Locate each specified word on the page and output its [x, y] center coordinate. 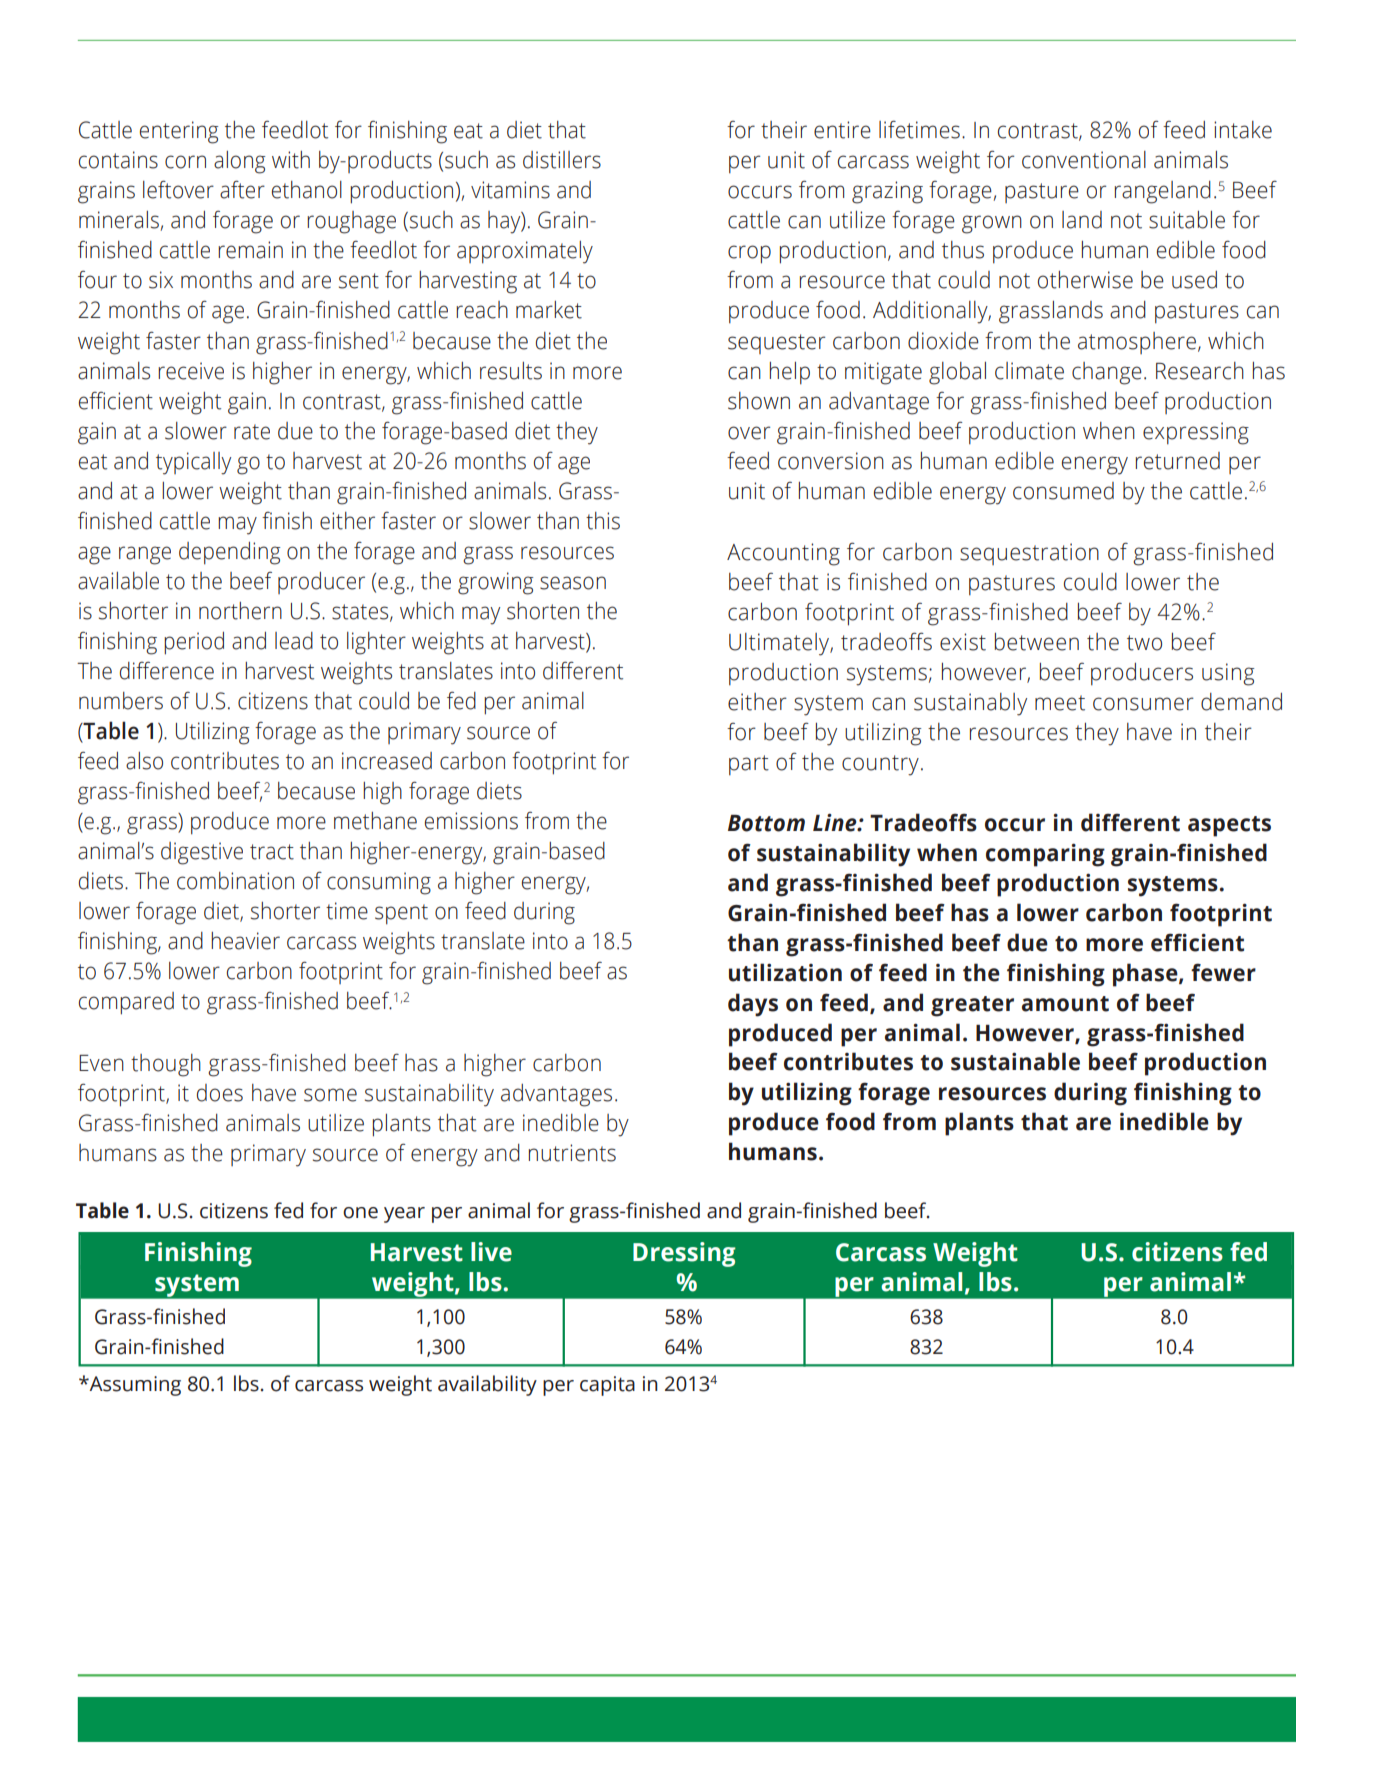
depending [230, 553]
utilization [785, 972]
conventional [1084, 160]
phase [1146, 975]
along [240, 162]
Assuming [134, 1386]
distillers [562, 160]
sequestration [1029, 554]
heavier [245, 941]
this [603, 521]
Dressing [684, 1254]
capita [607, 1386]
